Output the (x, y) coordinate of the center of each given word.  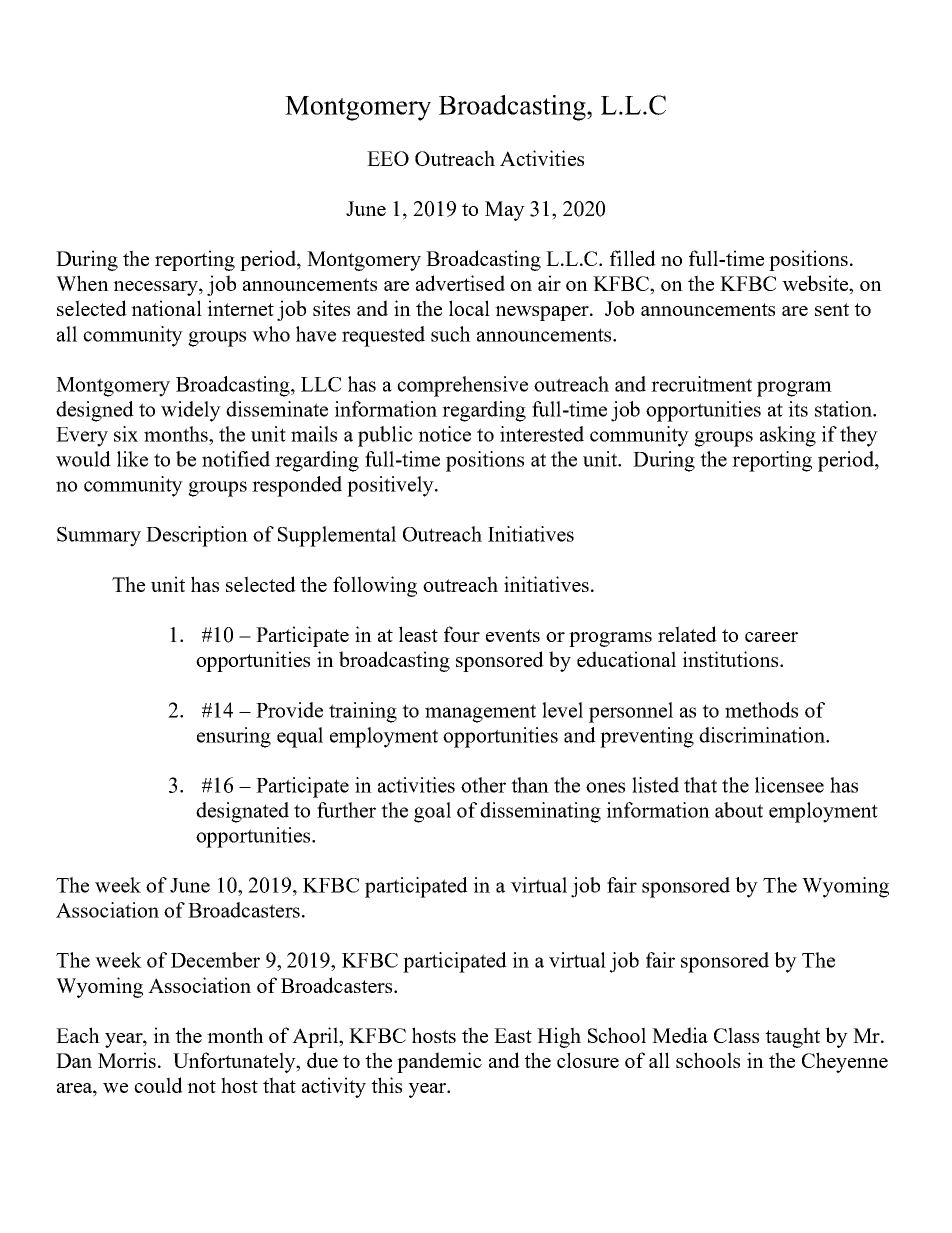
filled (633, 258)
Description (197, 536)
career (771, 637)
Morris (128, 1060)
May (505, 211)
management (480, 713)
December (215, 960)
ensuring (234, 737)
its (798, 409)
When (82, 283)
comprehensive (462, 386)
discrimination (763, 735)
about (739, 810)
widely (191, 411)
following (375, 586)
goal (432, 812)
